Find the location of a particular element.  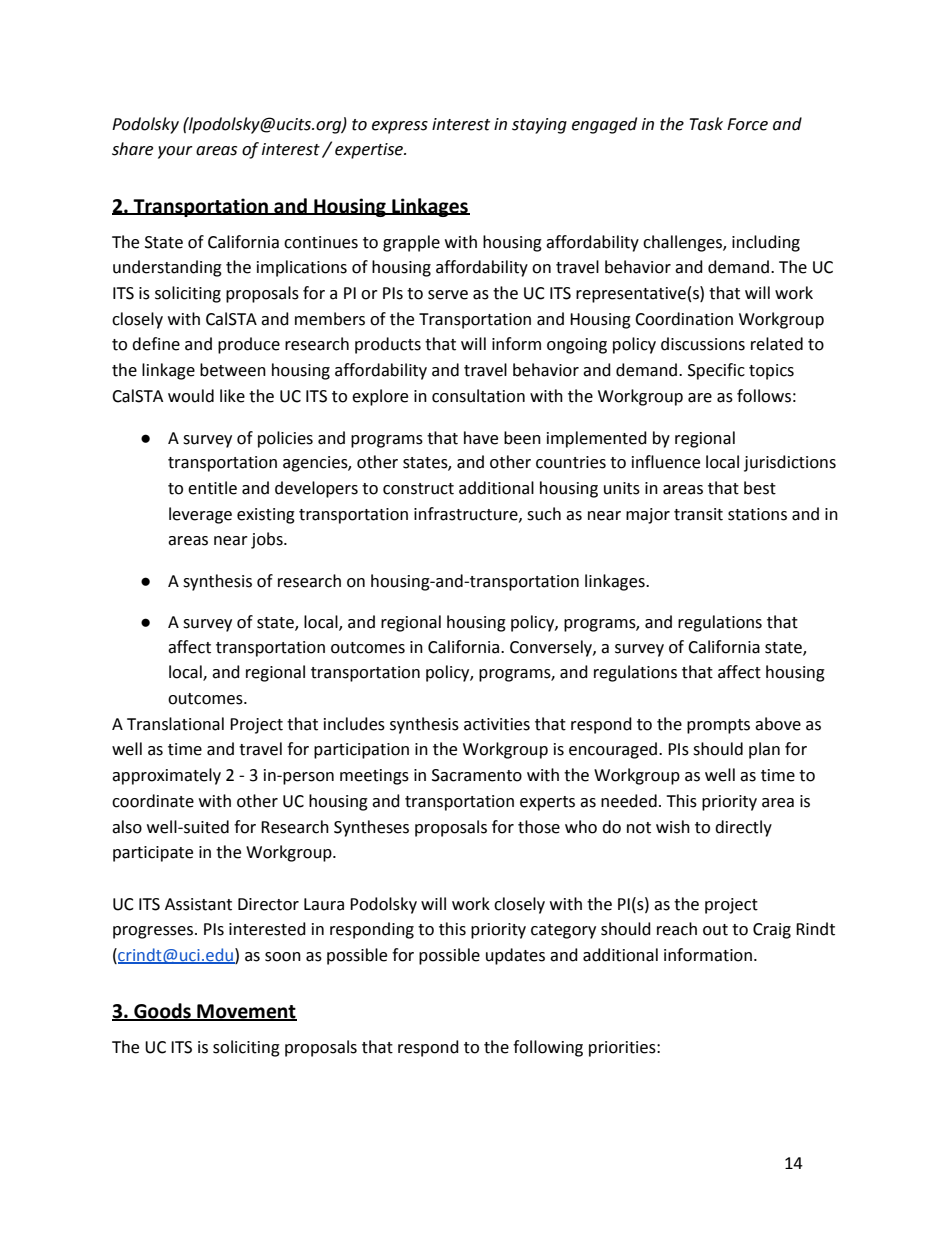

transit is located at coordinates (698, 514).
